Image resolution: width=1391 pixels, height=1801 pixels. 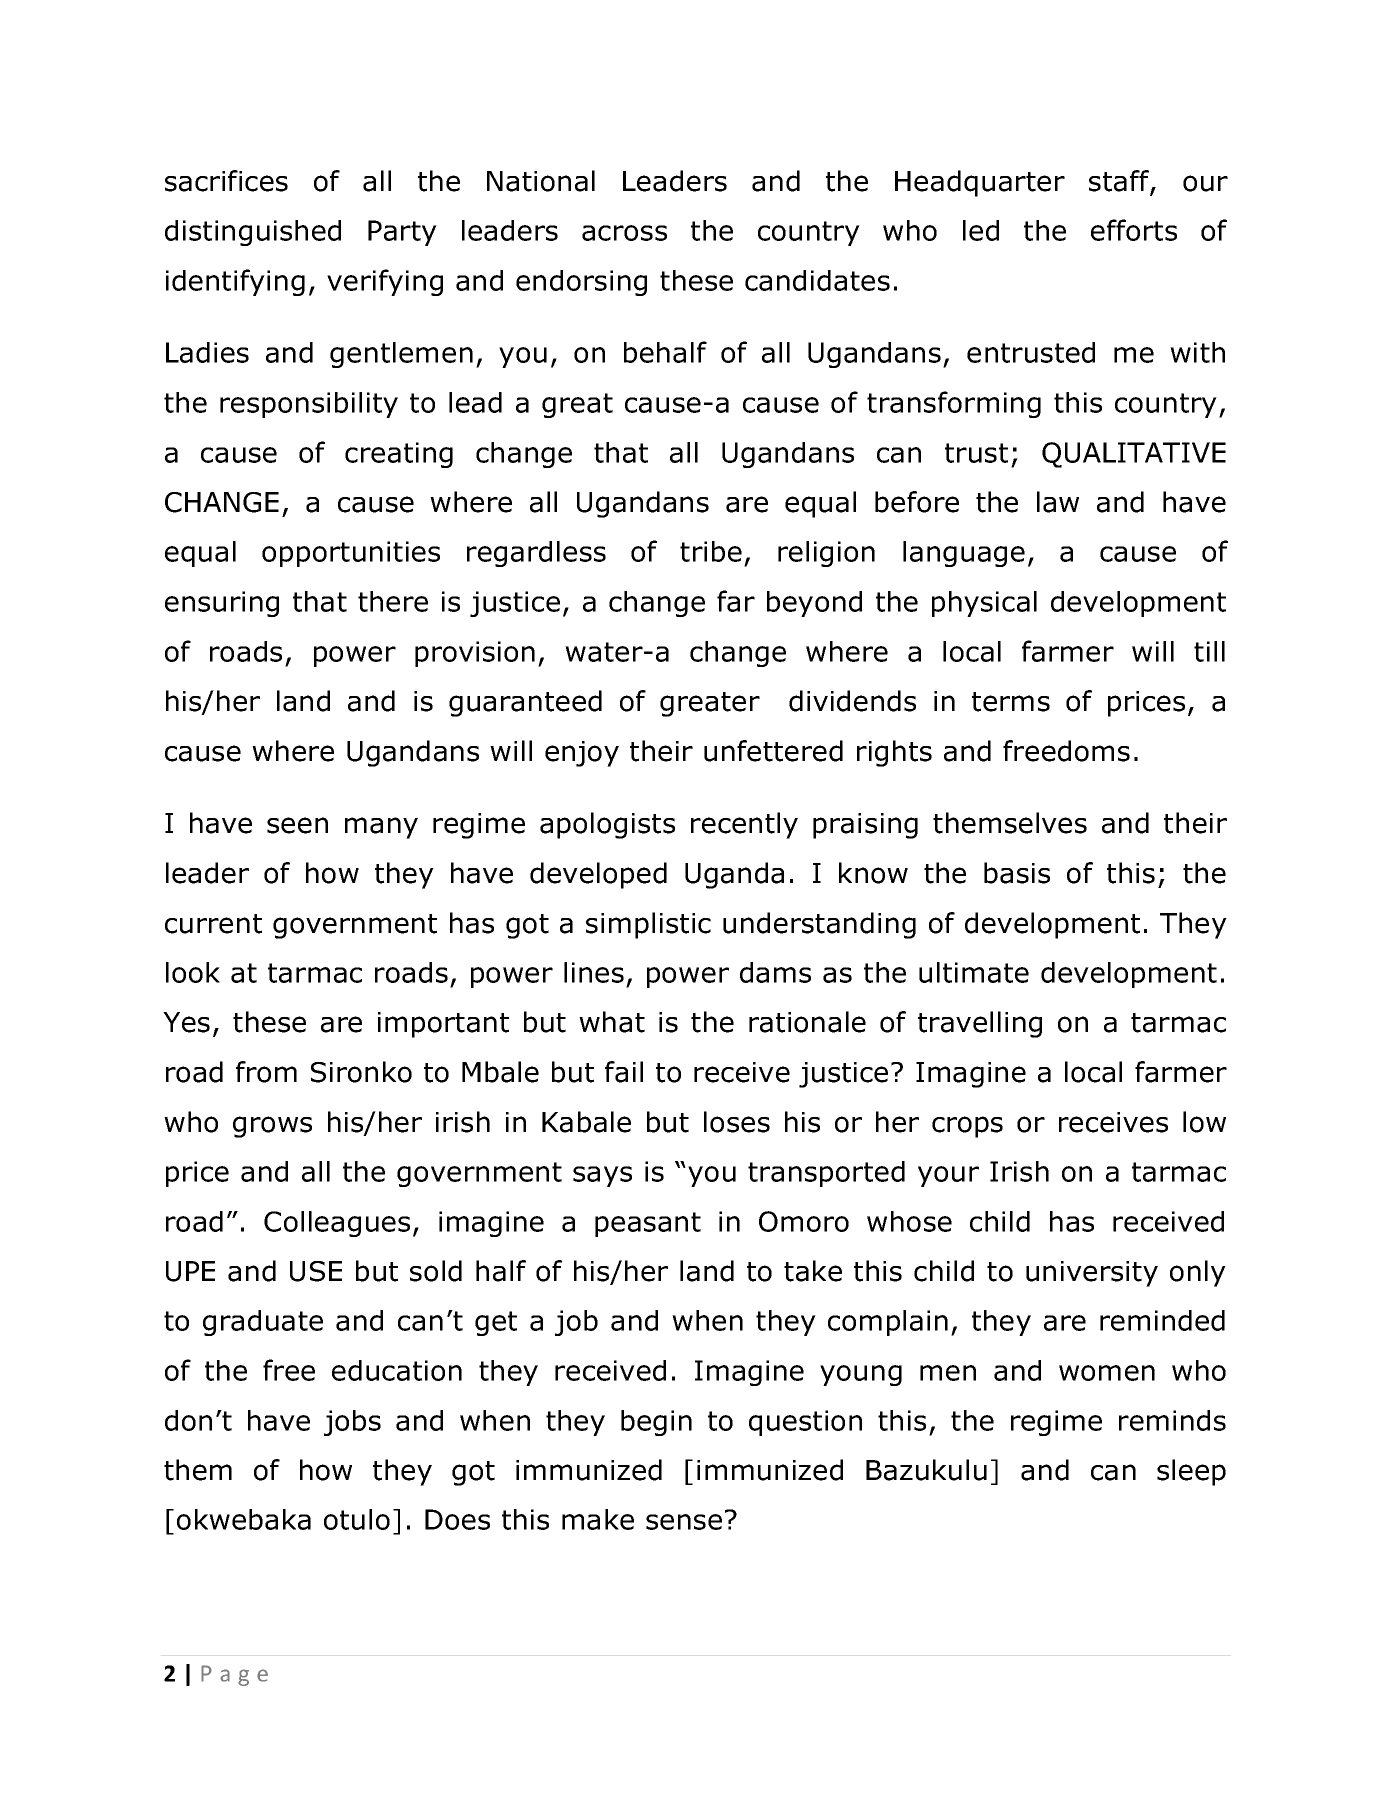 I want to click on law, so click(x=1058, y=502).
